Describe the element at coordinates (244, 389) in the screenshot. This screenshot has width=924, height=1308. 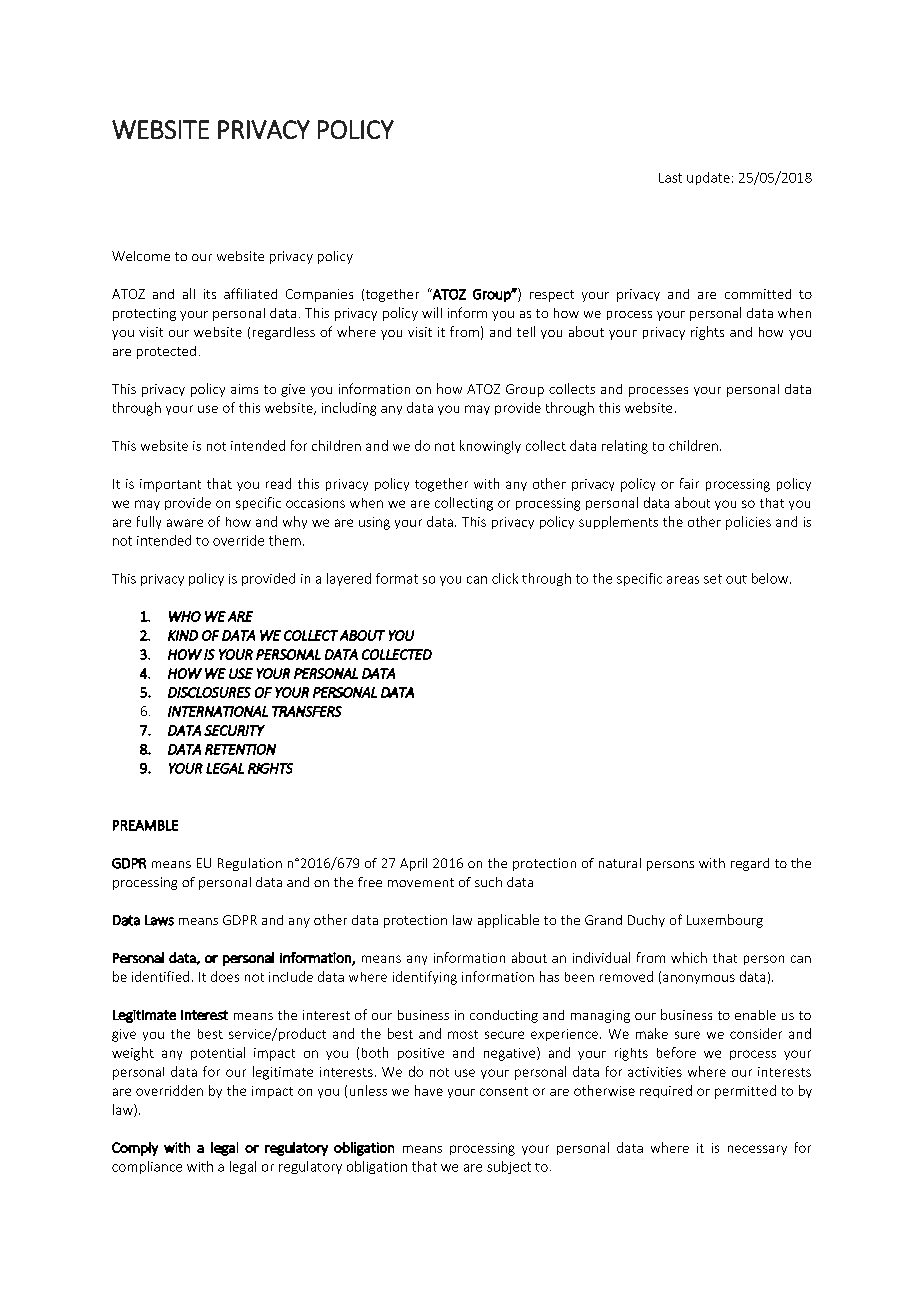
I see `aims` at that location.
